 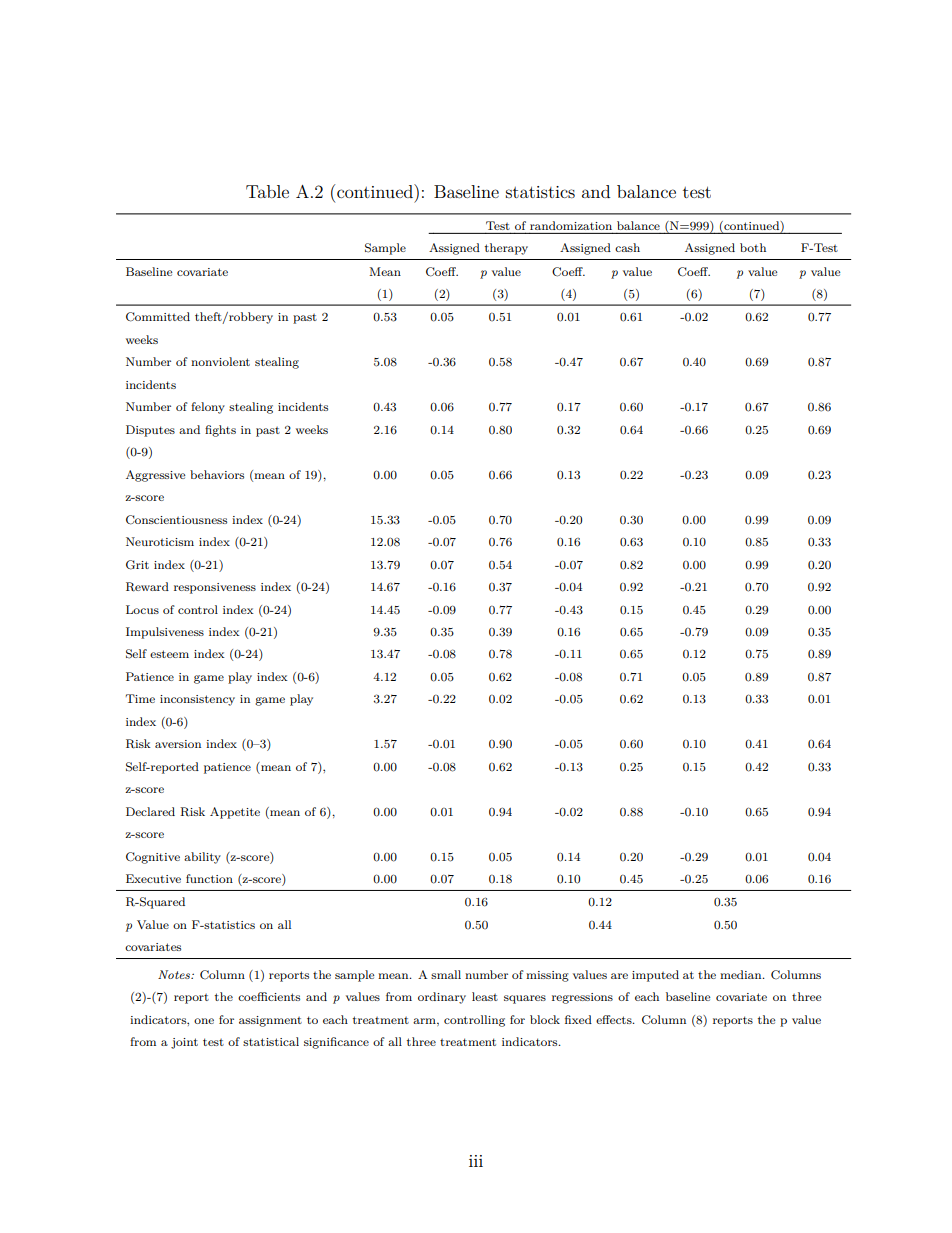 What do you see at coordinates (184, 1043) in the document?
I see `joint` at bounding box center [184, 1043].
